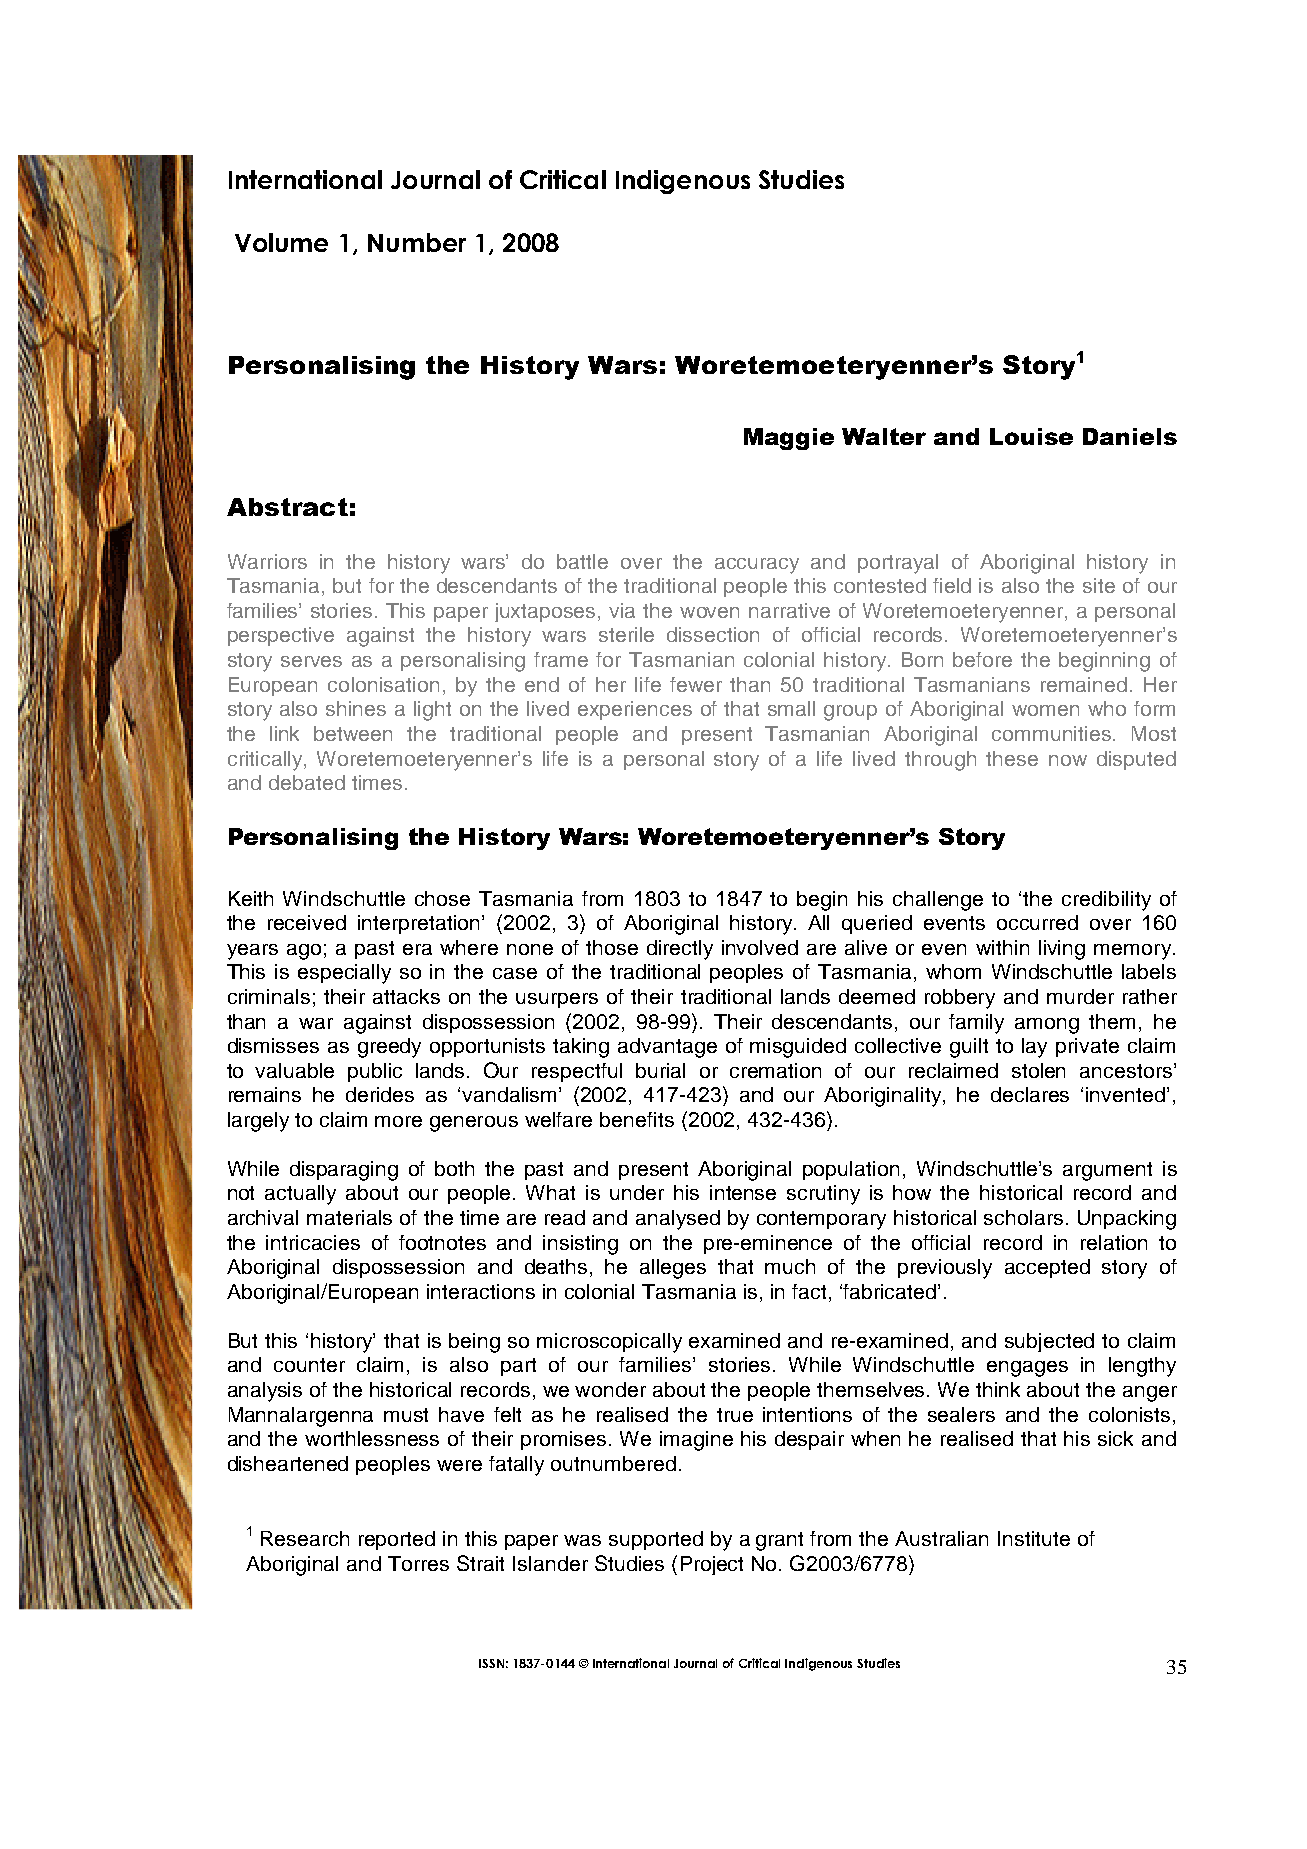 This screenshot has width=1307, height=1849. What do you see at coordinates (712, 1565) in the screenshot?
I see `Project` at bounding box center [712, 1565].
